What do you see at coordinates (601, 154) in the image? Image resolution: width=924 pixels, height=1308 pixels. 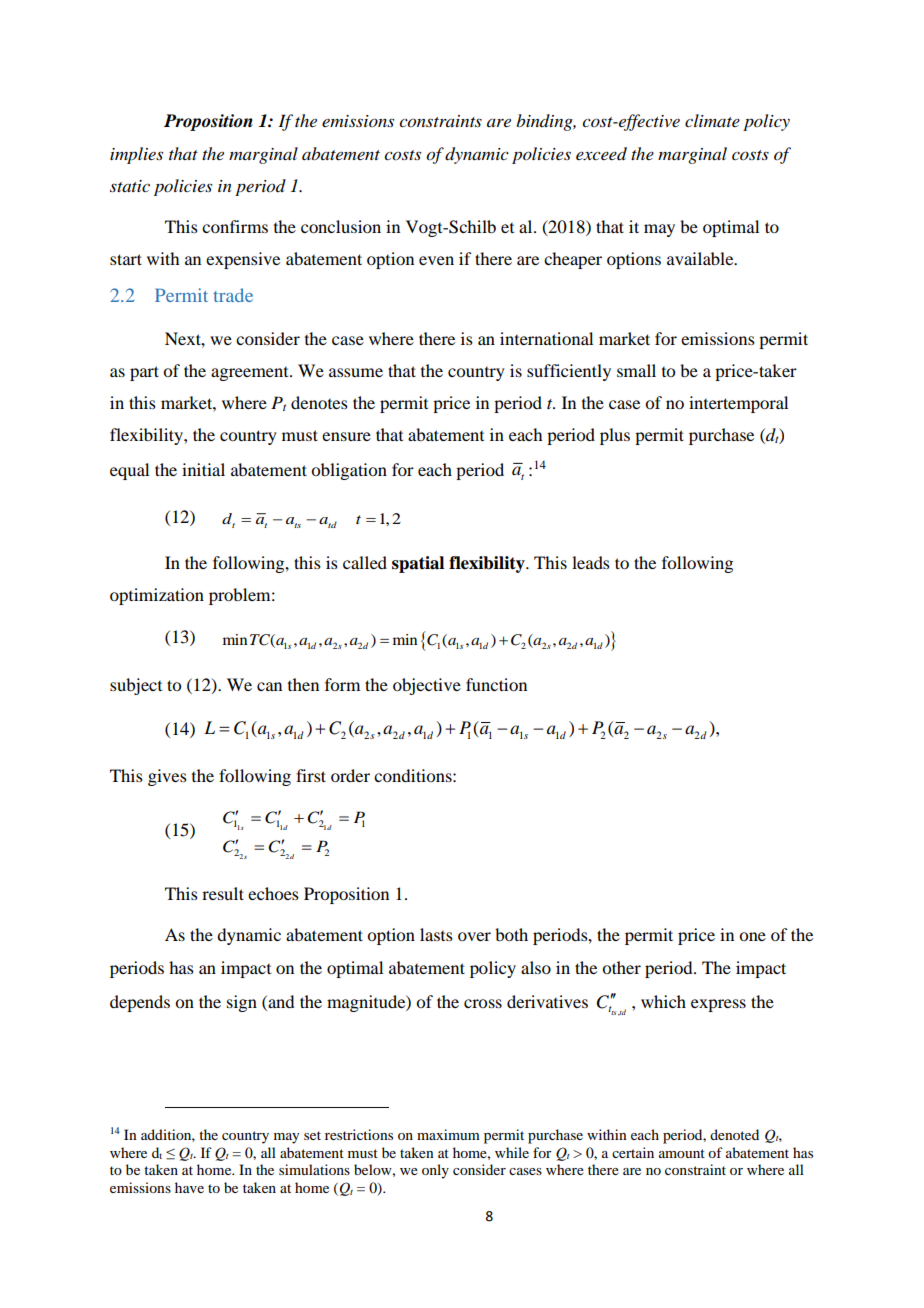 I see `exceed` at bounding box center [601, 154].
